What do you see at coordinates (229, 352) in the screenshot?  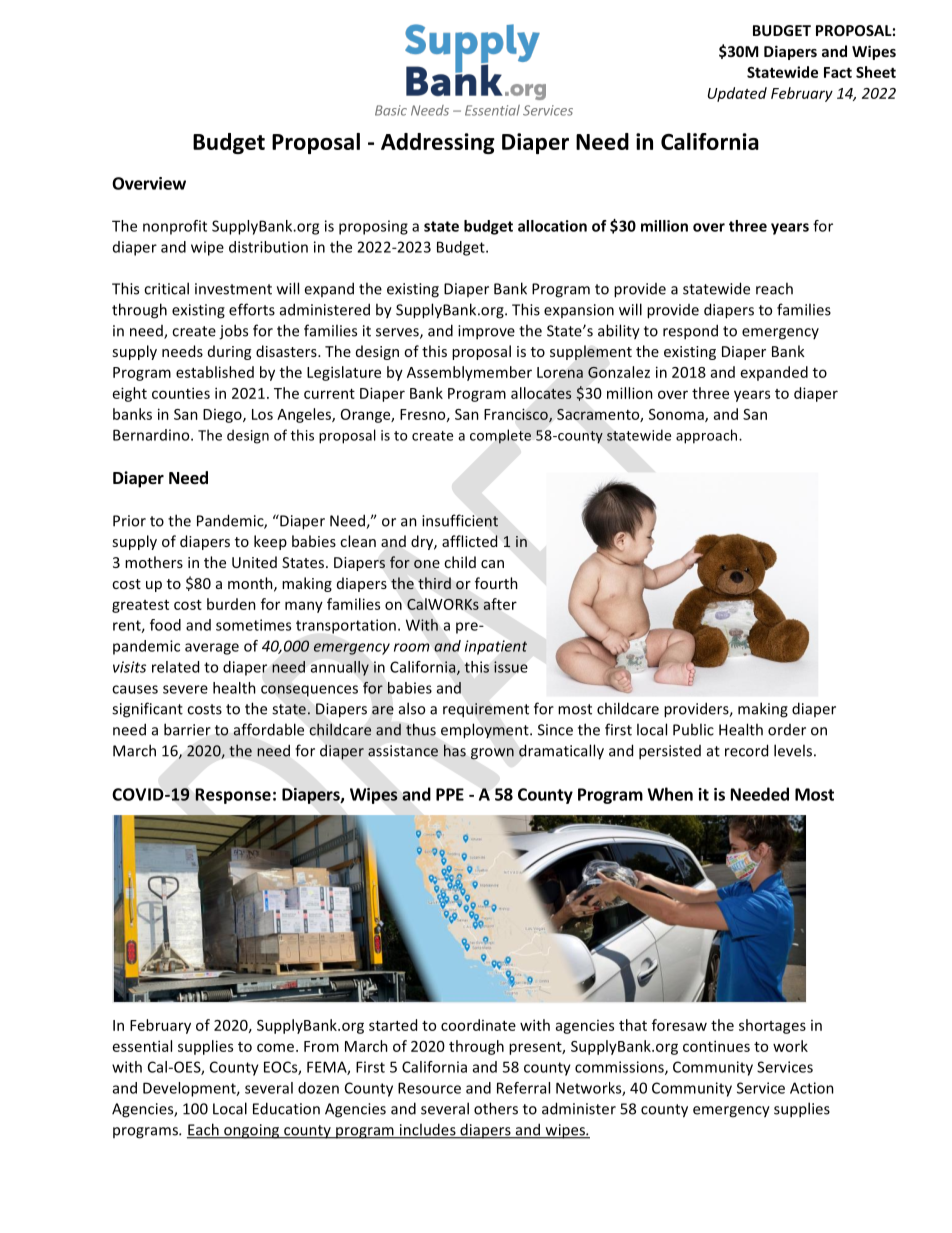 I see `during` at bounding box center [229, 352].
